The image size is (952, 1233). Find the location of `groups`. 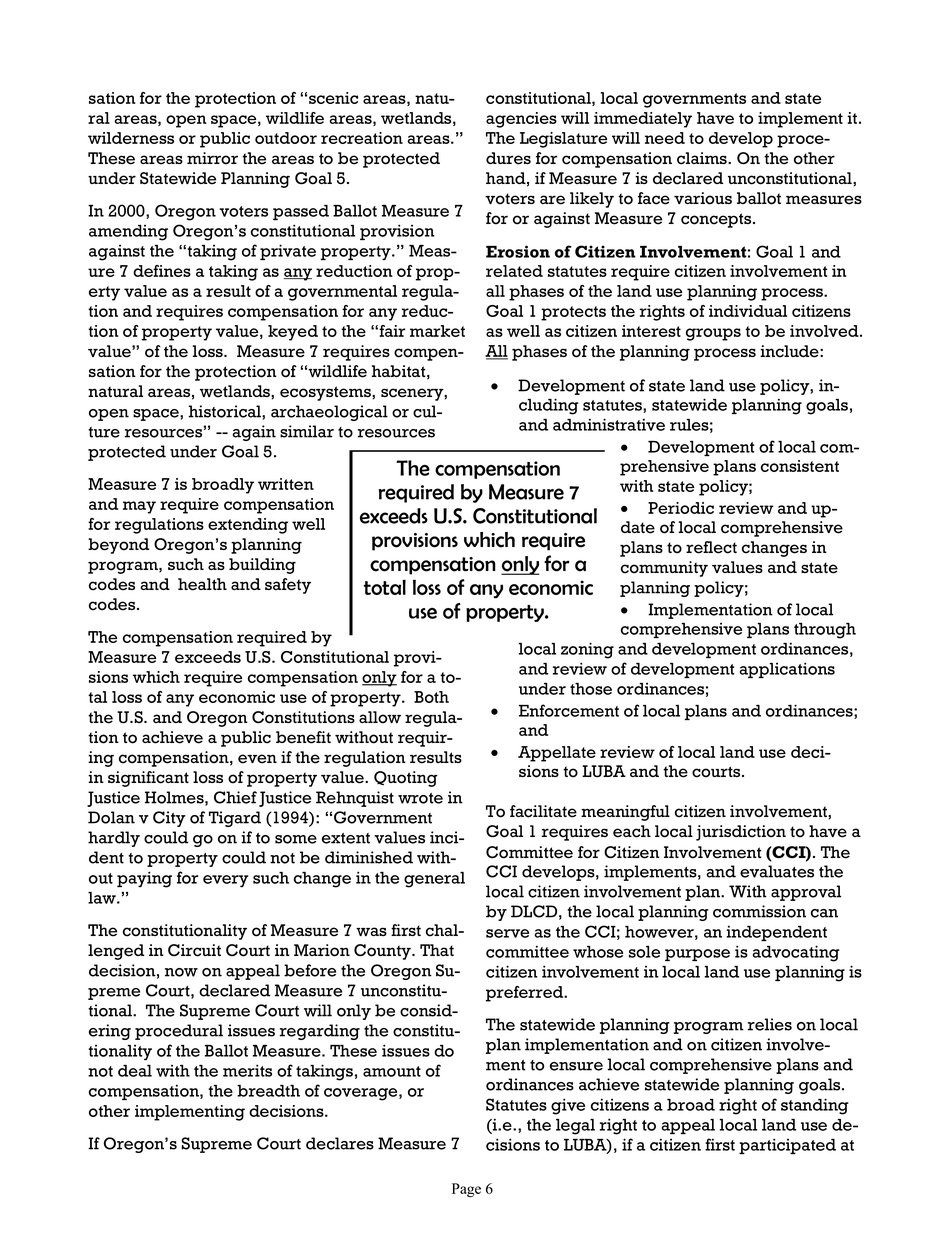

groups is located at coordinates (713, 334).
